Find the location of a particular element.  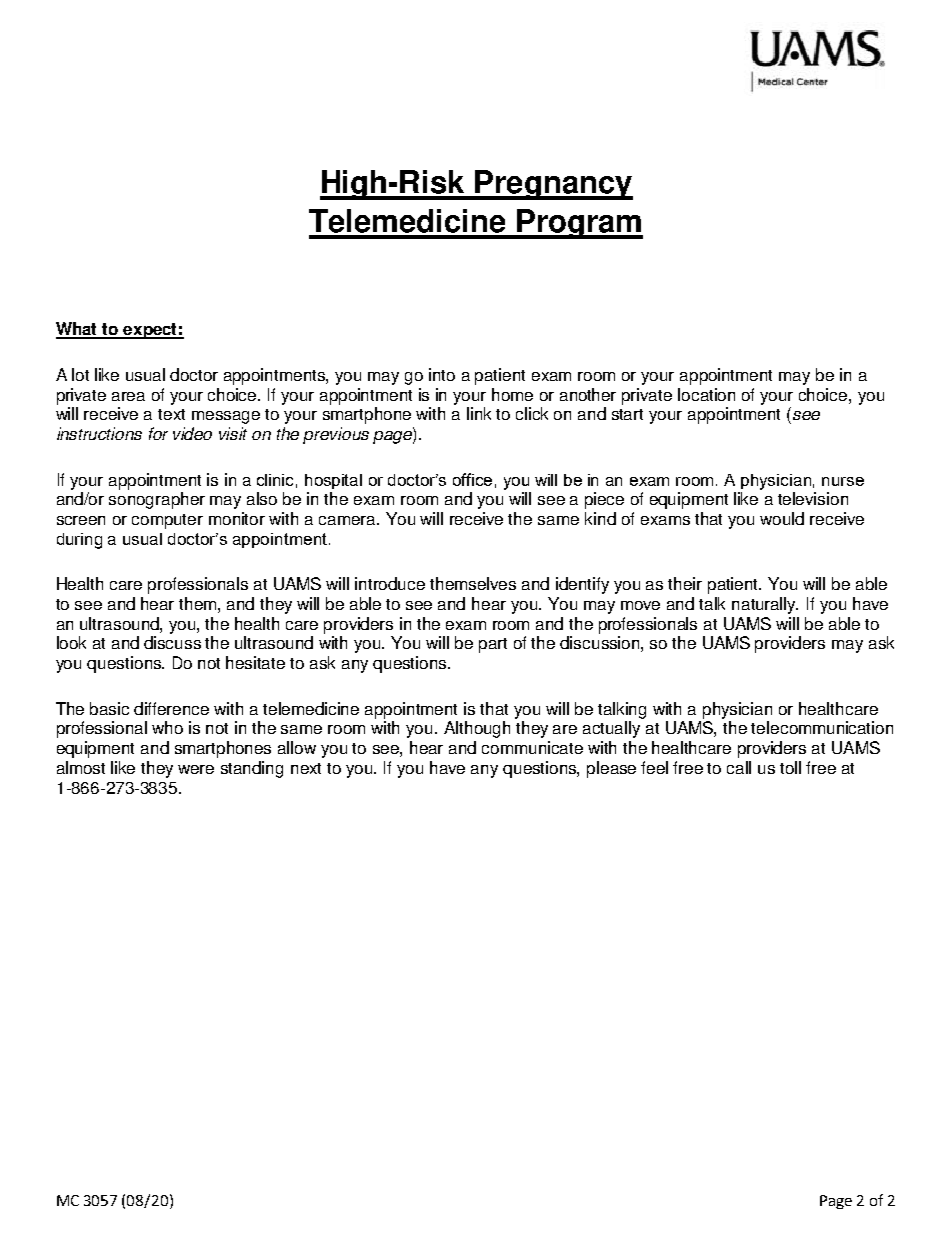

office is located at coordinates (472, 479).
